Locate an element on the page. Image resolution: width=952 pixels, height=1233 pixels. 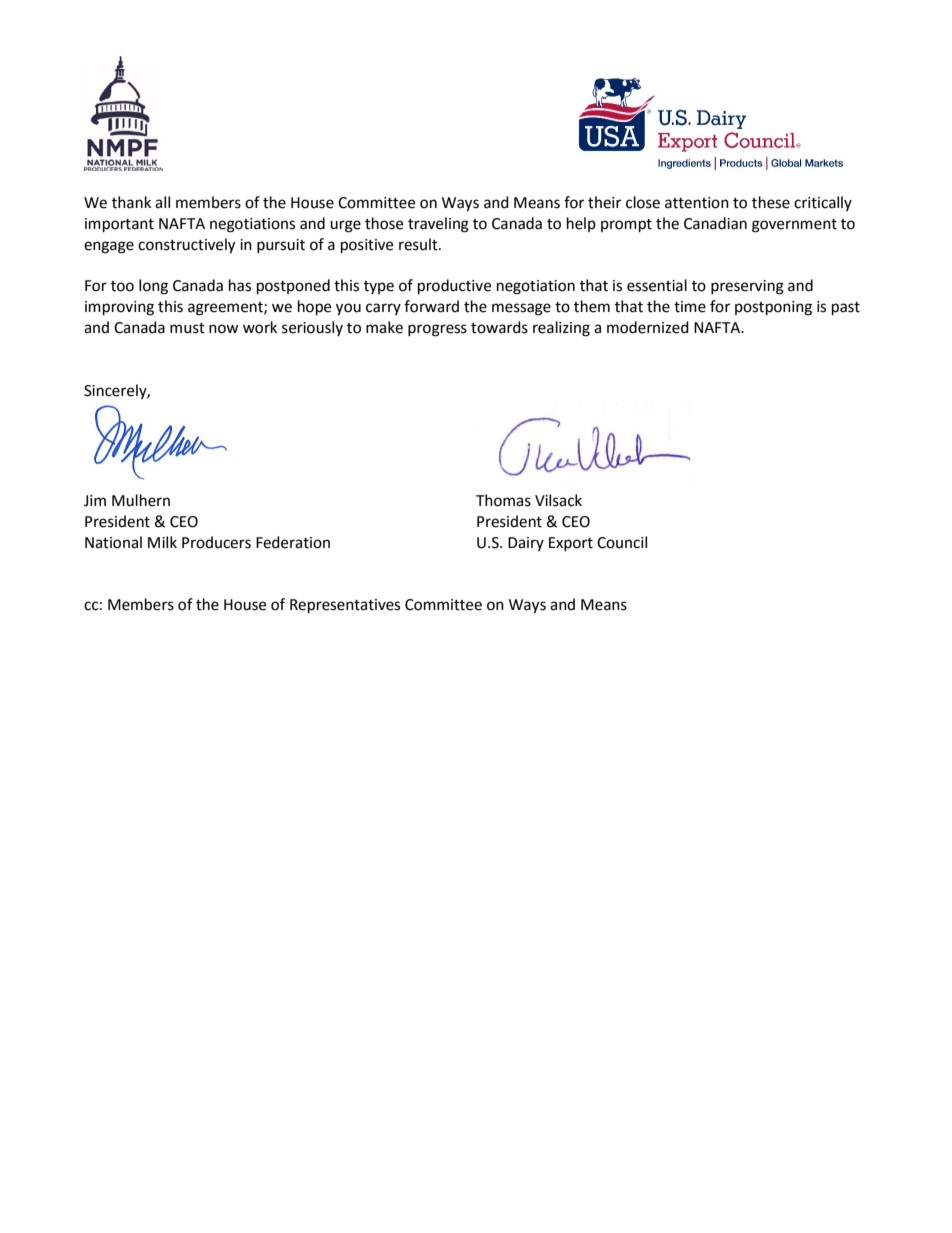
progress is located at coordinates (437, 330).
